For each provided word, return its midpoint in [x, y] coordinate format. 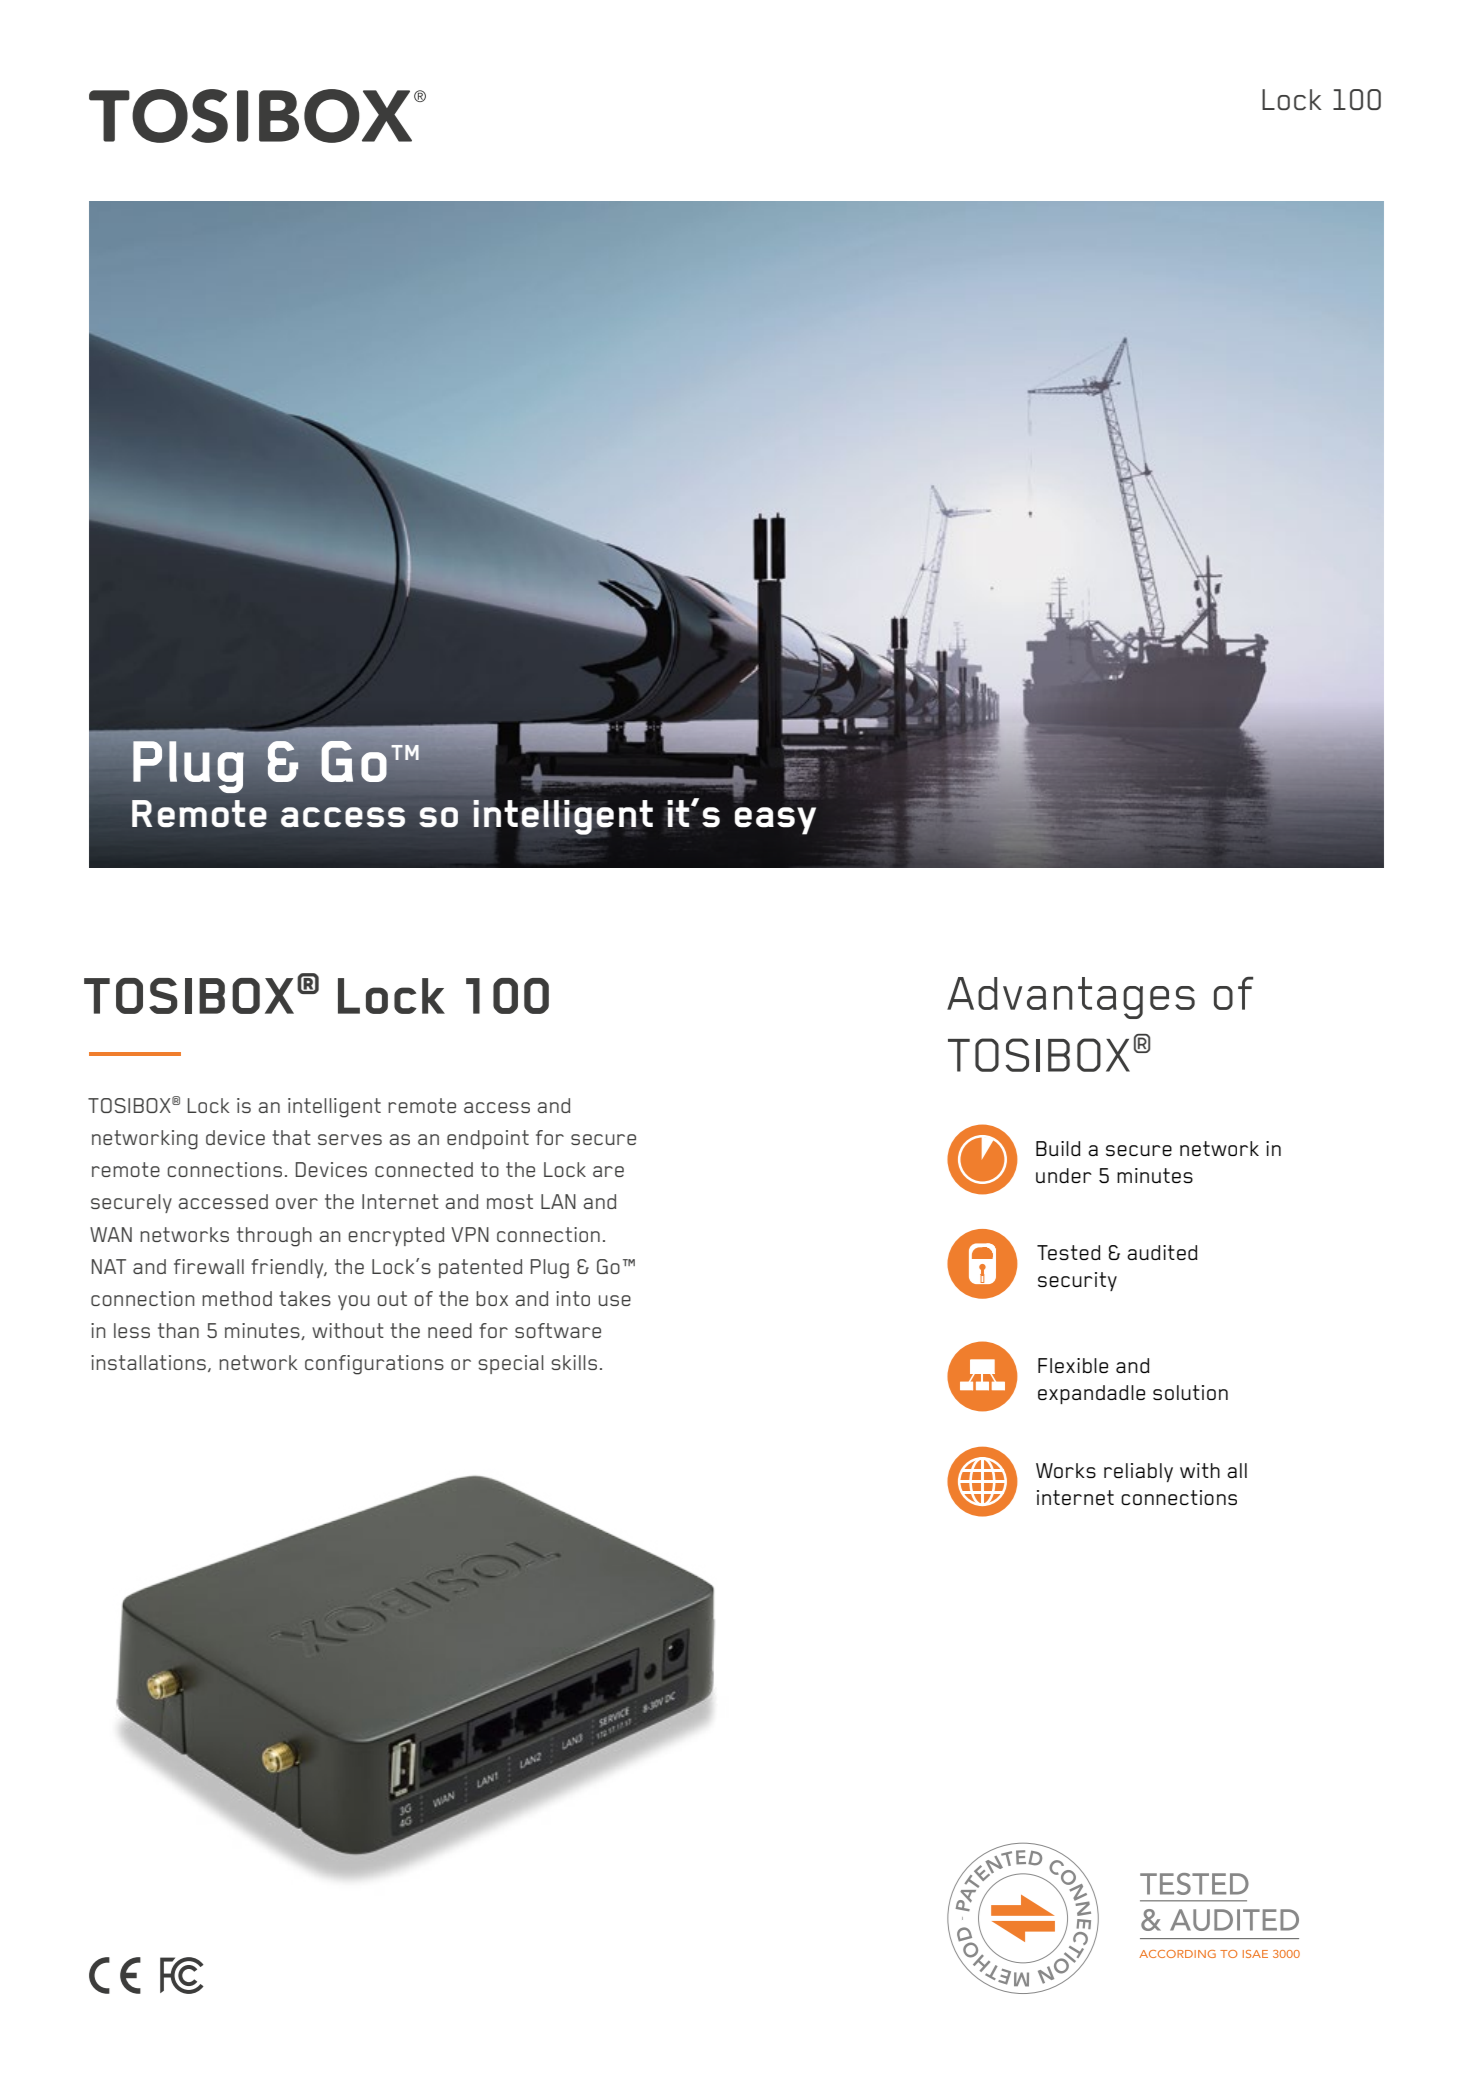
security [1077, 1281]
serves [350, 1139]
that [291, 1137]
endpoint [488, 1139]
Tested [1069, 1252]
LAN [558, 1201]
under [1064, 1175]
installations [148, 1362]
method [237, 1298]
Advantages [1071, 998]
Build [1058, 1148]
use [615, 1300]
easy [775, 821]
